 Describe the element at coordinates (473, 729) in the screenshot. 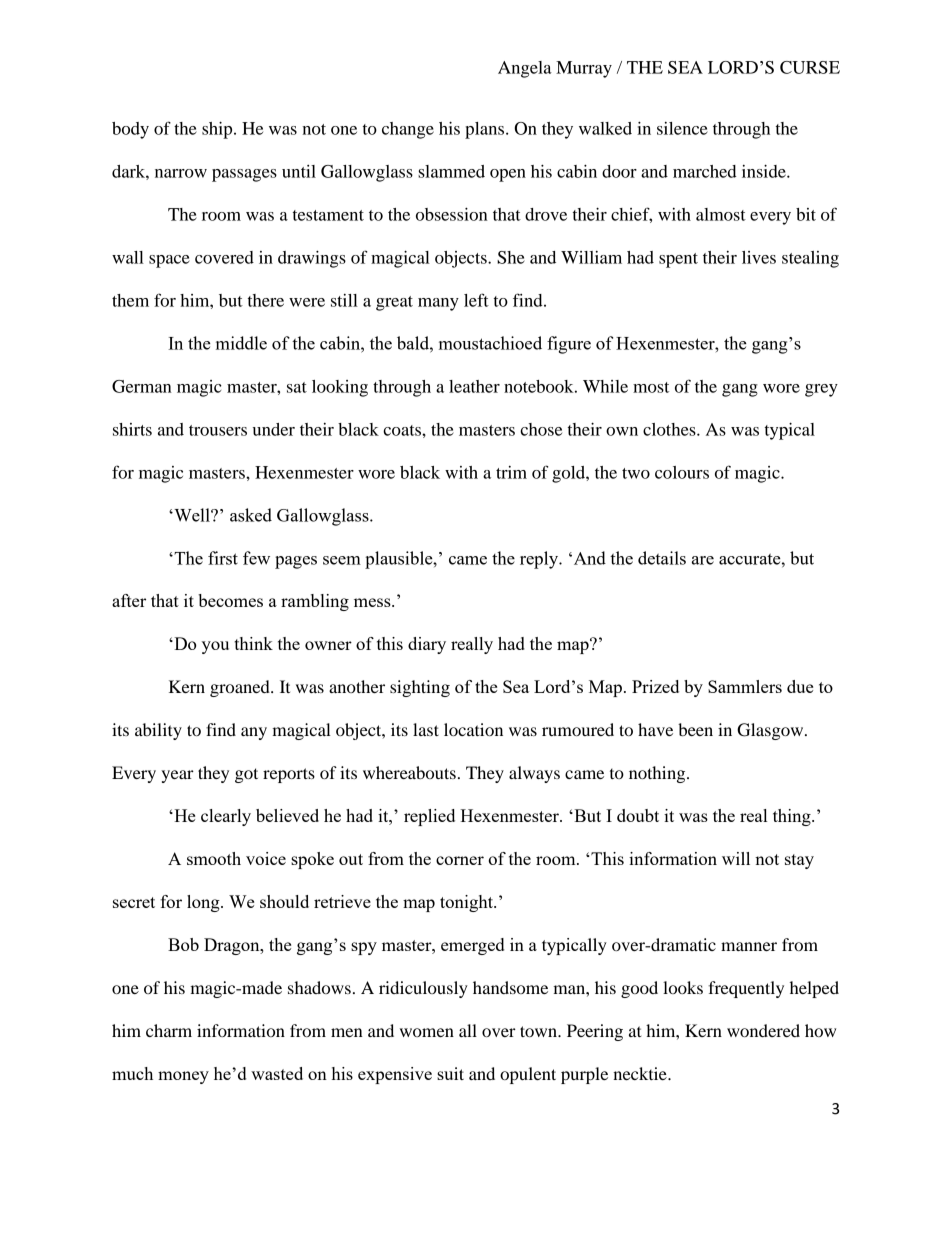

I see `location` at that location.
